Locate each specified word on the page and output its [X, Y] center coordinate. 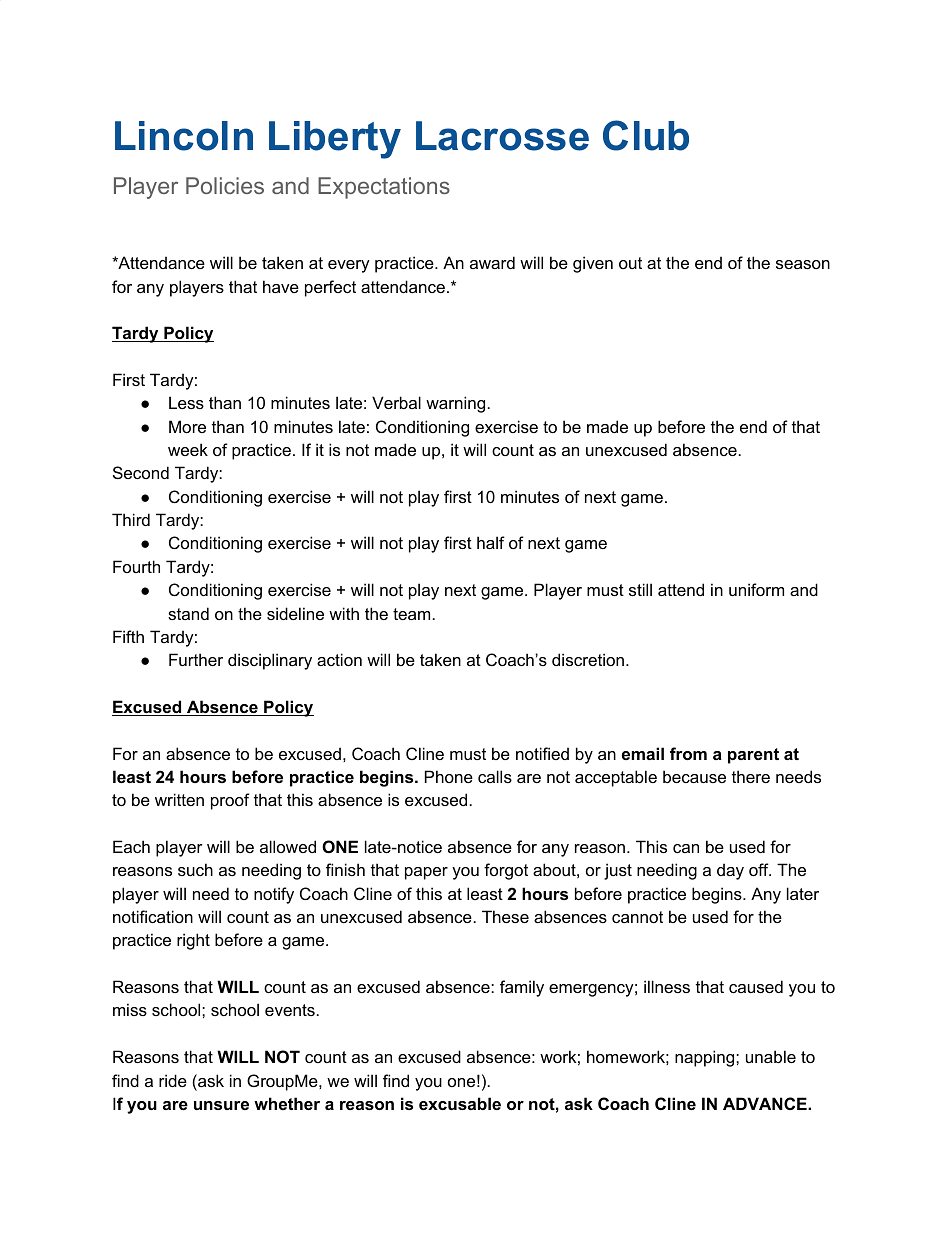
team [411, 614]
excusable [460, 1103]
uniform [756, 589]
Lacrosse [502, 136]
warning [455, 404]
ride [173, 1080]
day [730, 871]
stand [188, 613]
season [803, 264]
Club [646, 135]
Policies [225, 185]
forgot [506, 871]
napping [706, 1058]
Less [186, 402]
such [195, 869]
